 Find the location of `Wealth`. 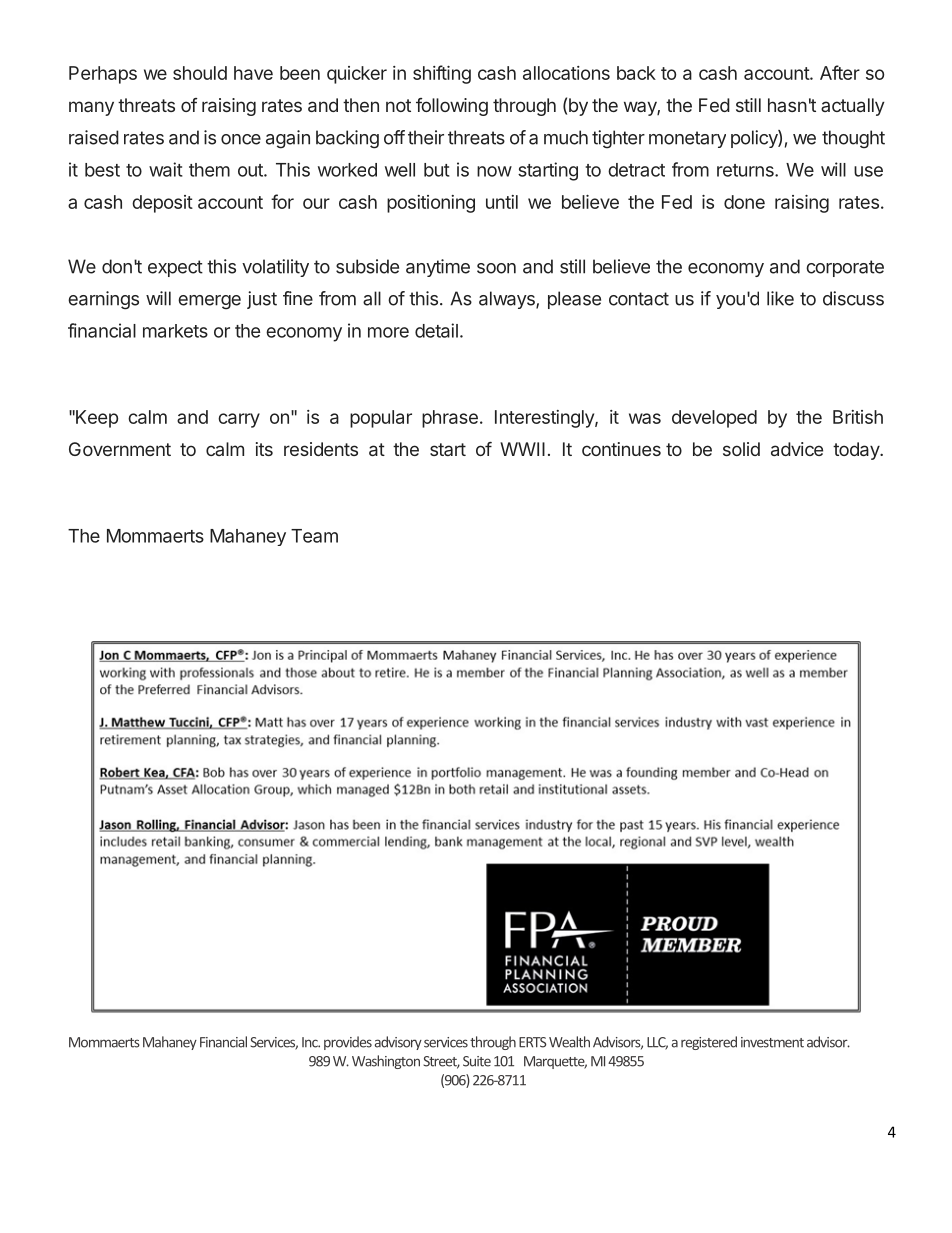

Wealth is located at coordinates (569, 1042).
